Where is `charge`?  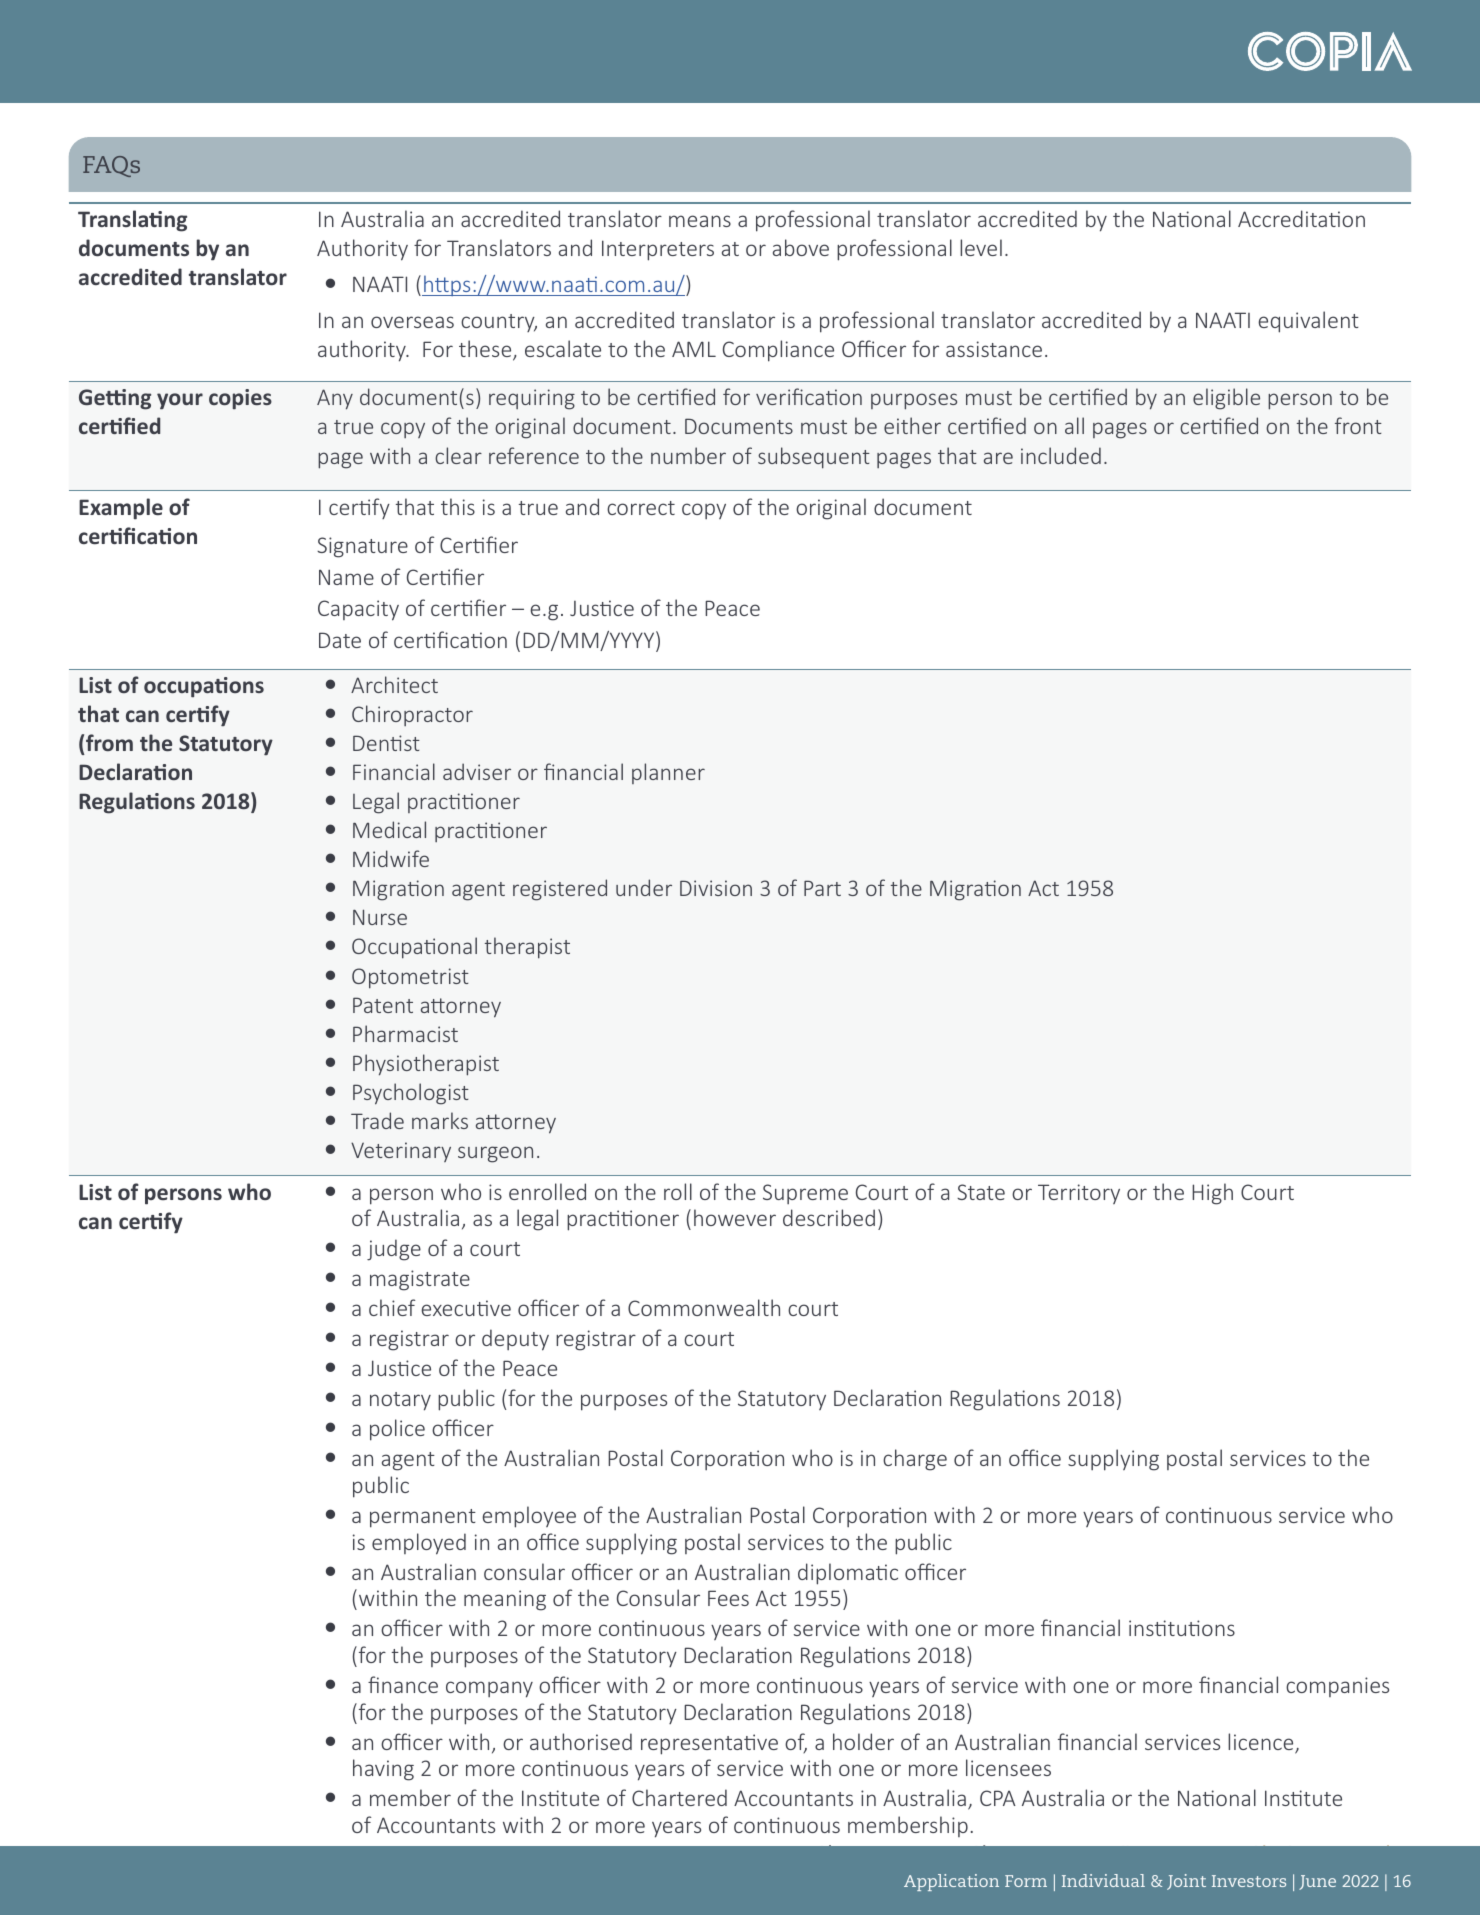
charge is located at coordinates (915, 1460).
